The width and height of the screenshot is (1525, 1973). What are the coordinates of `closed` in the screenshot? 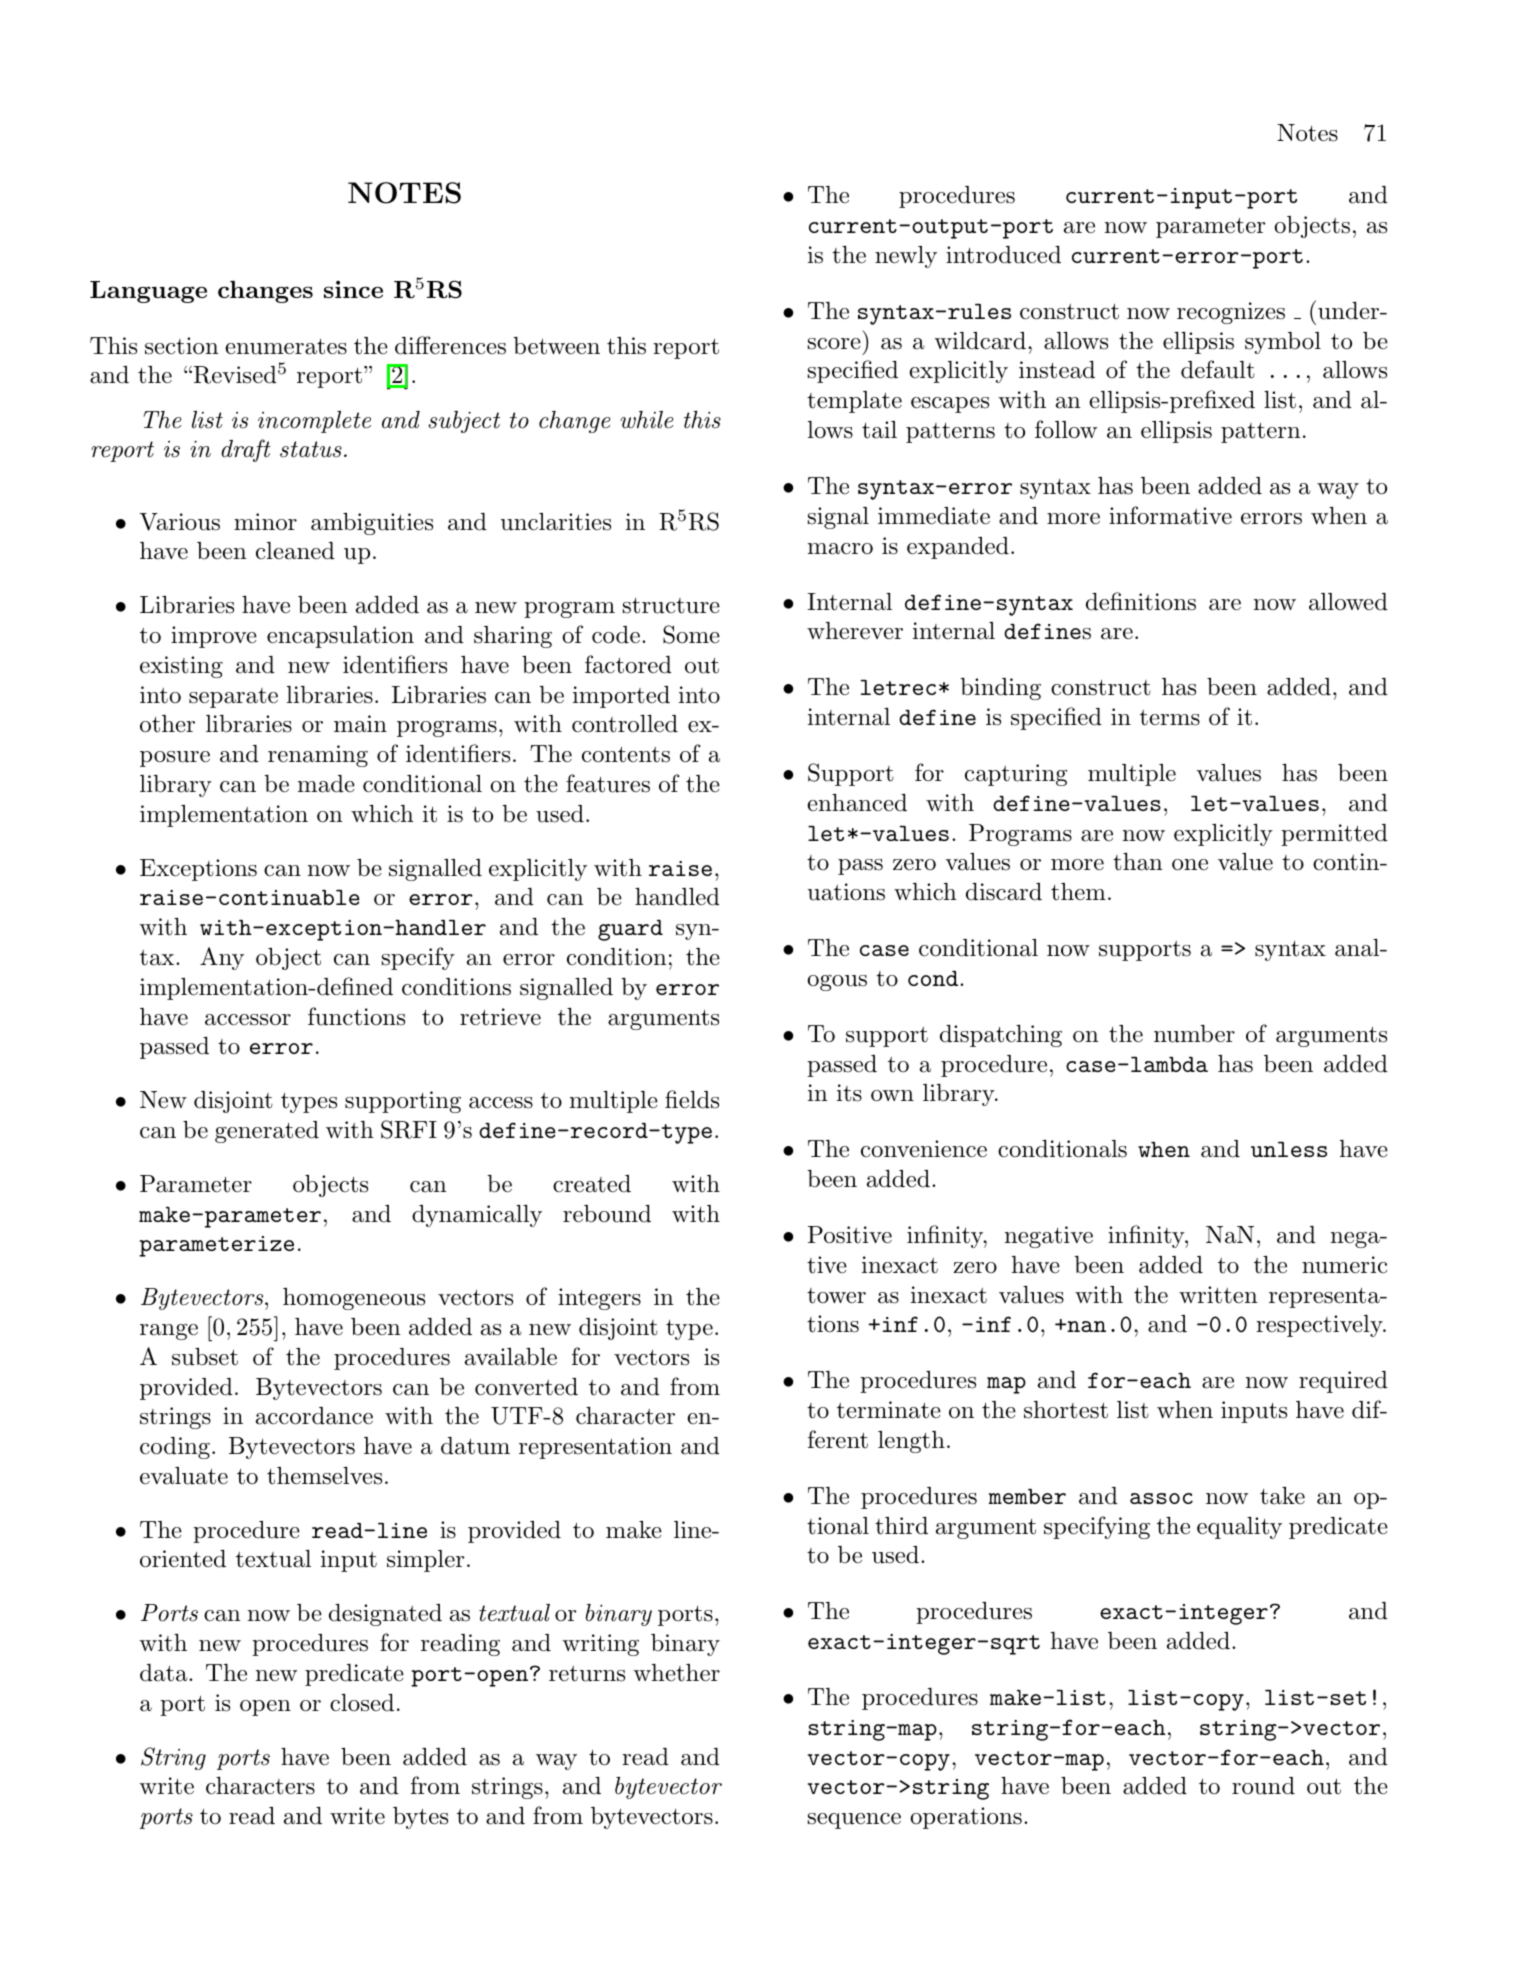 It's located at (362, 1703).
